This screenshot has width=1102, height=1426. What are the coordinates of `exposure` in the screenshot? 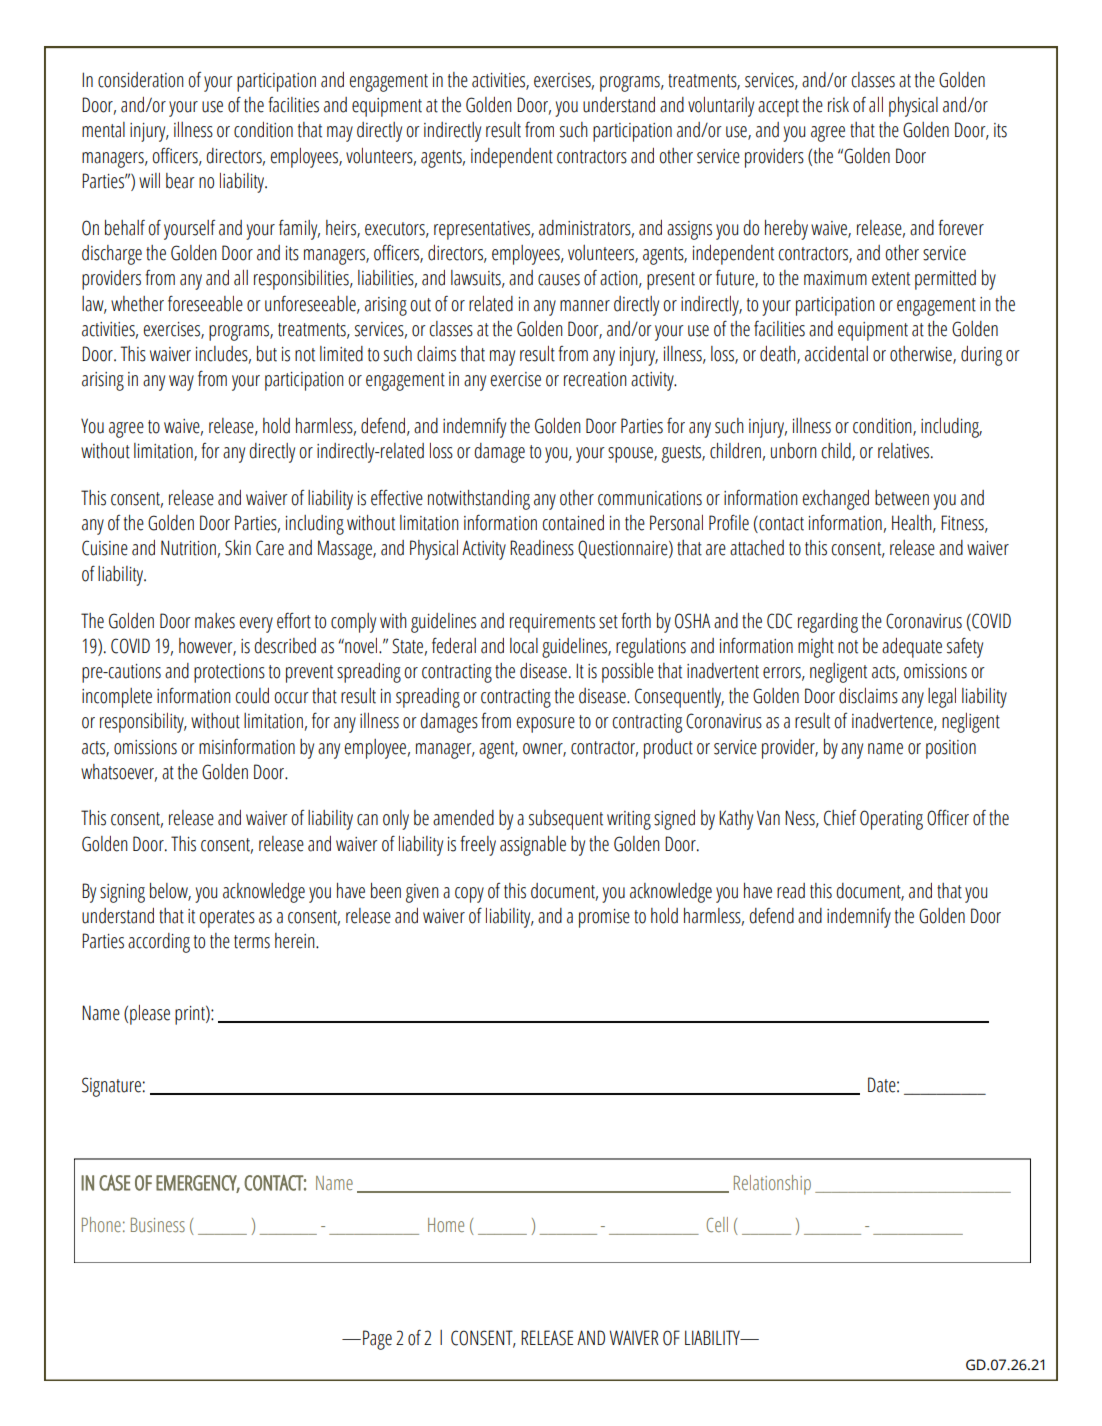 It's located at (546, 725).
